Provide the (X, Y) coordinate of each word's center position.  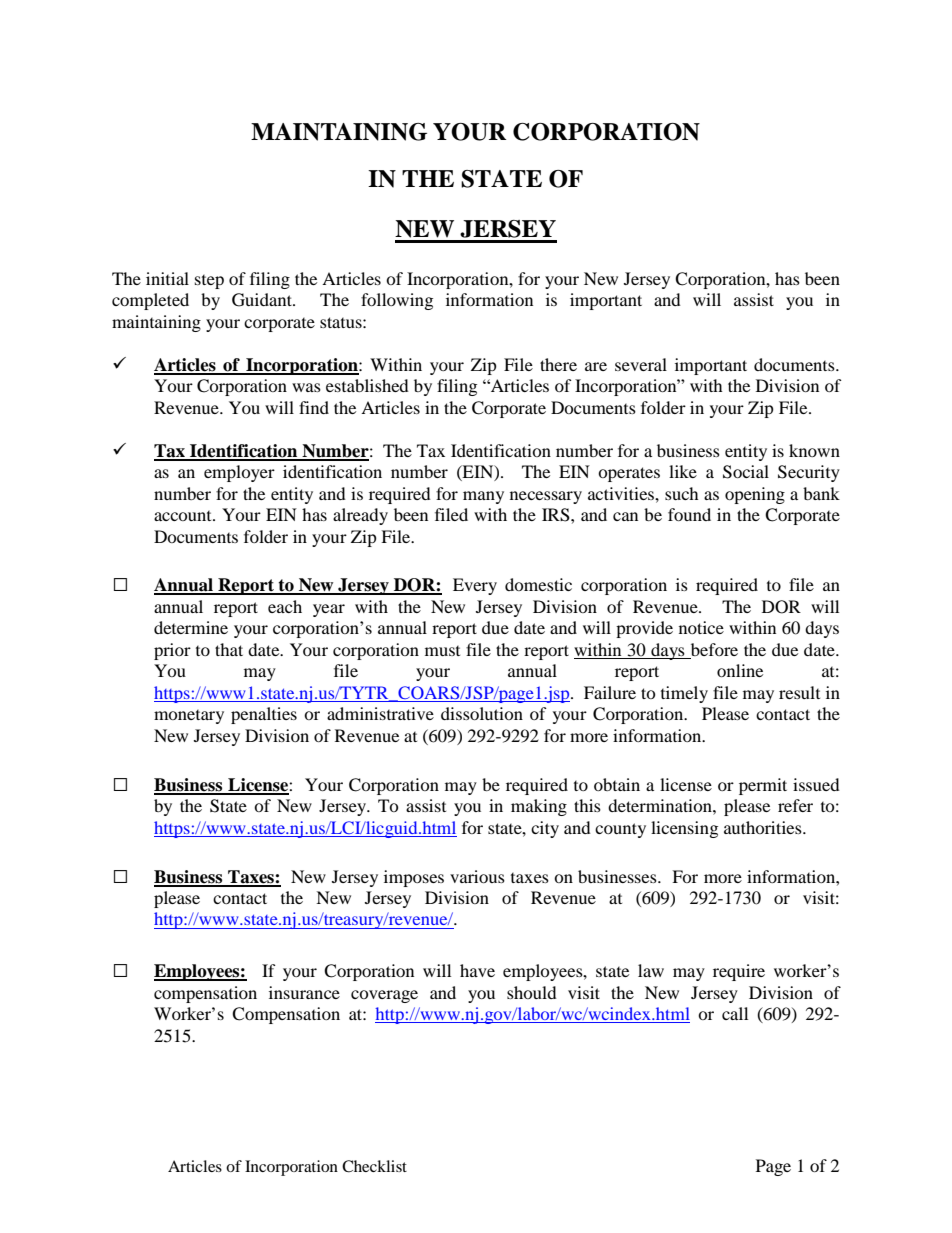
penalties (264, 715)
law (651, 970)
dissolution (482, 713)
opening (755, 495)
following (397, 301)
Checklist (374, 1166)
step (209, 282)
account (184, 516)
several (641, 364)
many (483, 497)
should (532, 992)
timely (684, 694)
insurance (304, 992)
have (477, 970)
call (735, 1013)
